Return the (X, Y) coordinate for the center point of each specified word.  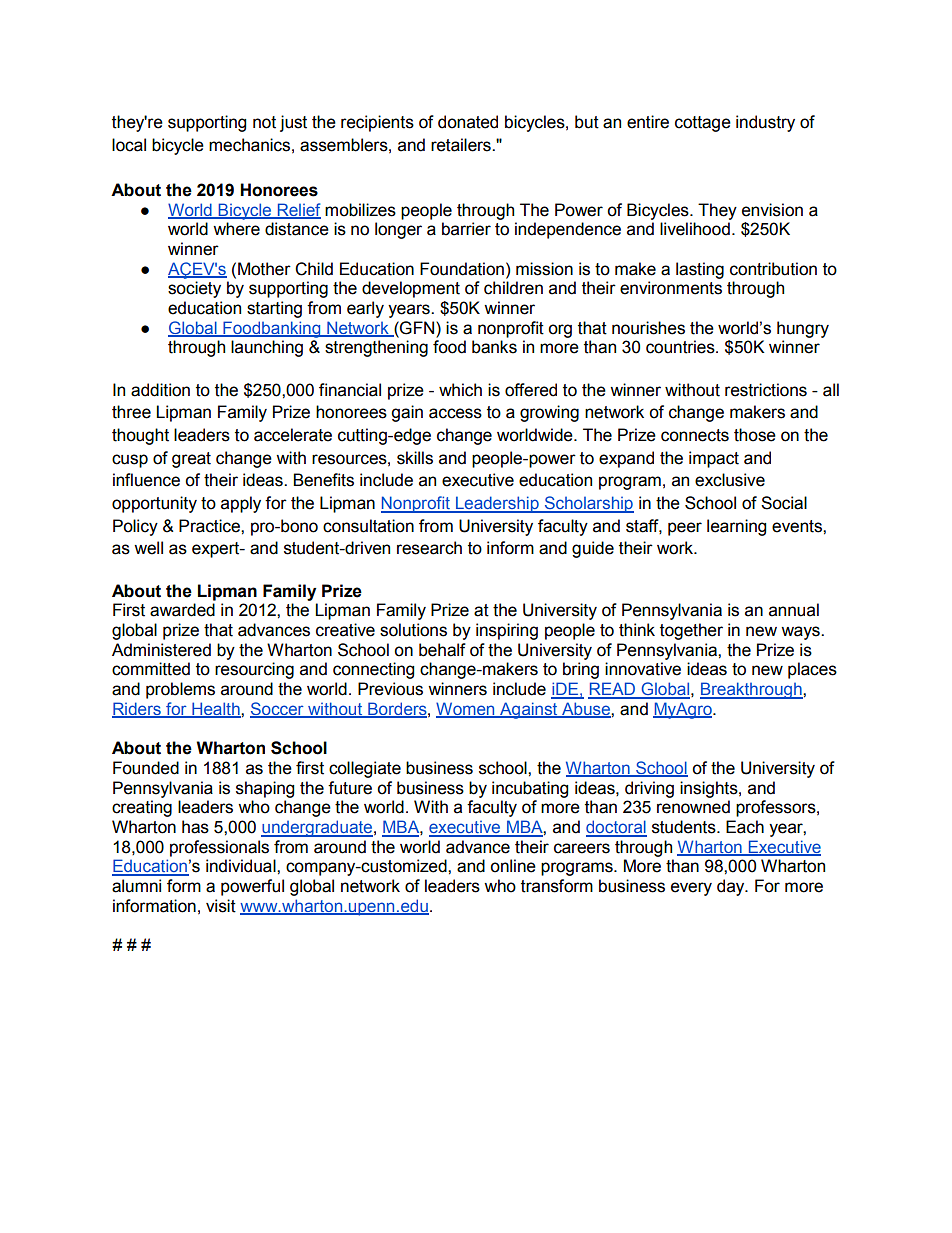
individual (242, 866)
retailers (462, 145)
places (812, 670)
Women (466, 709)
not (264, 122)
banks (494, 347)
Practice (210, 526)
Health (216, 709)
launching (267, 348)
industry (765, 123)
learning (736, 527)
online (513, 866)
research (429, 548)
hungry (803, 329)
